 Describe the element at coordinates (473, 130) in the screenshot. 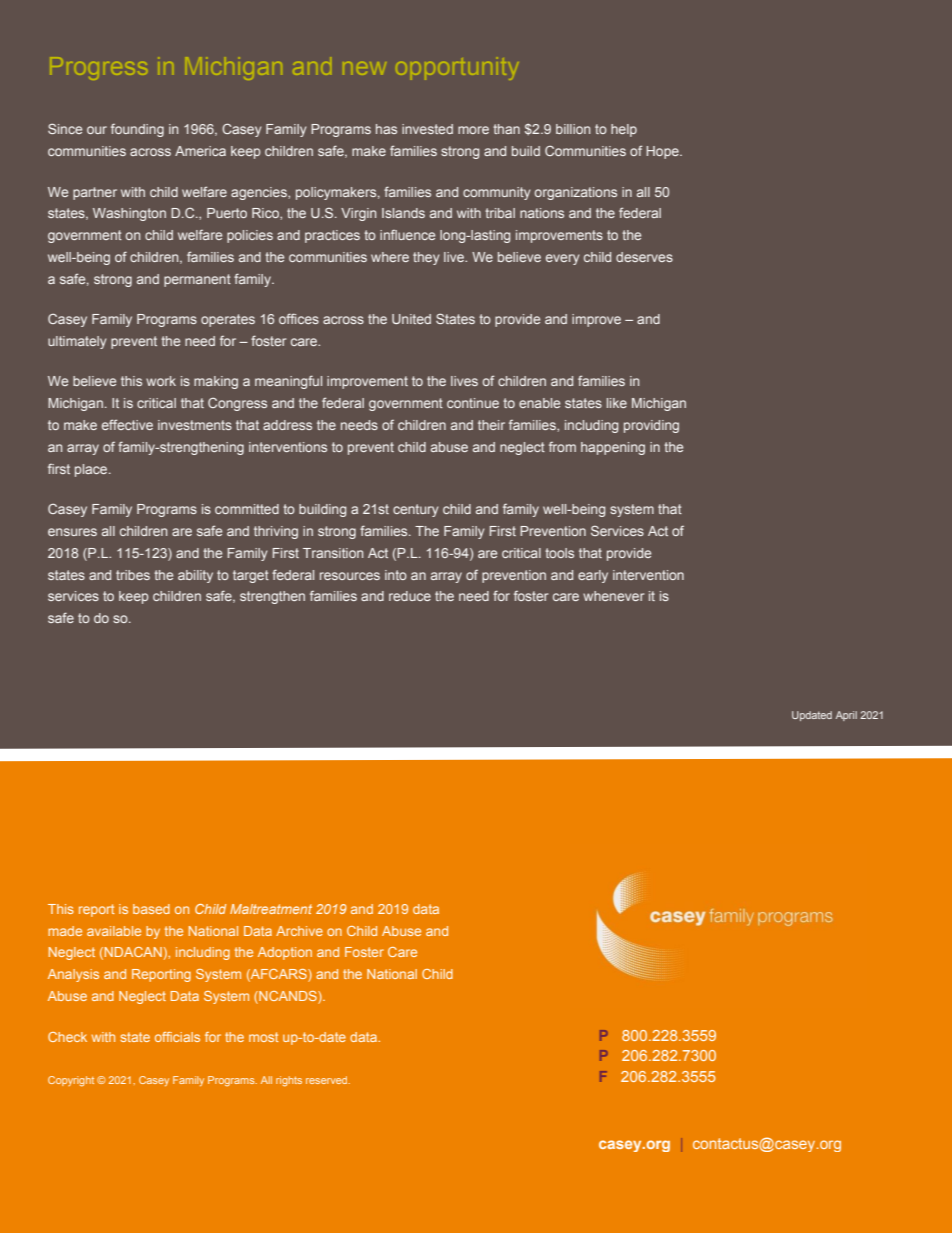

I see `more` at that location.
